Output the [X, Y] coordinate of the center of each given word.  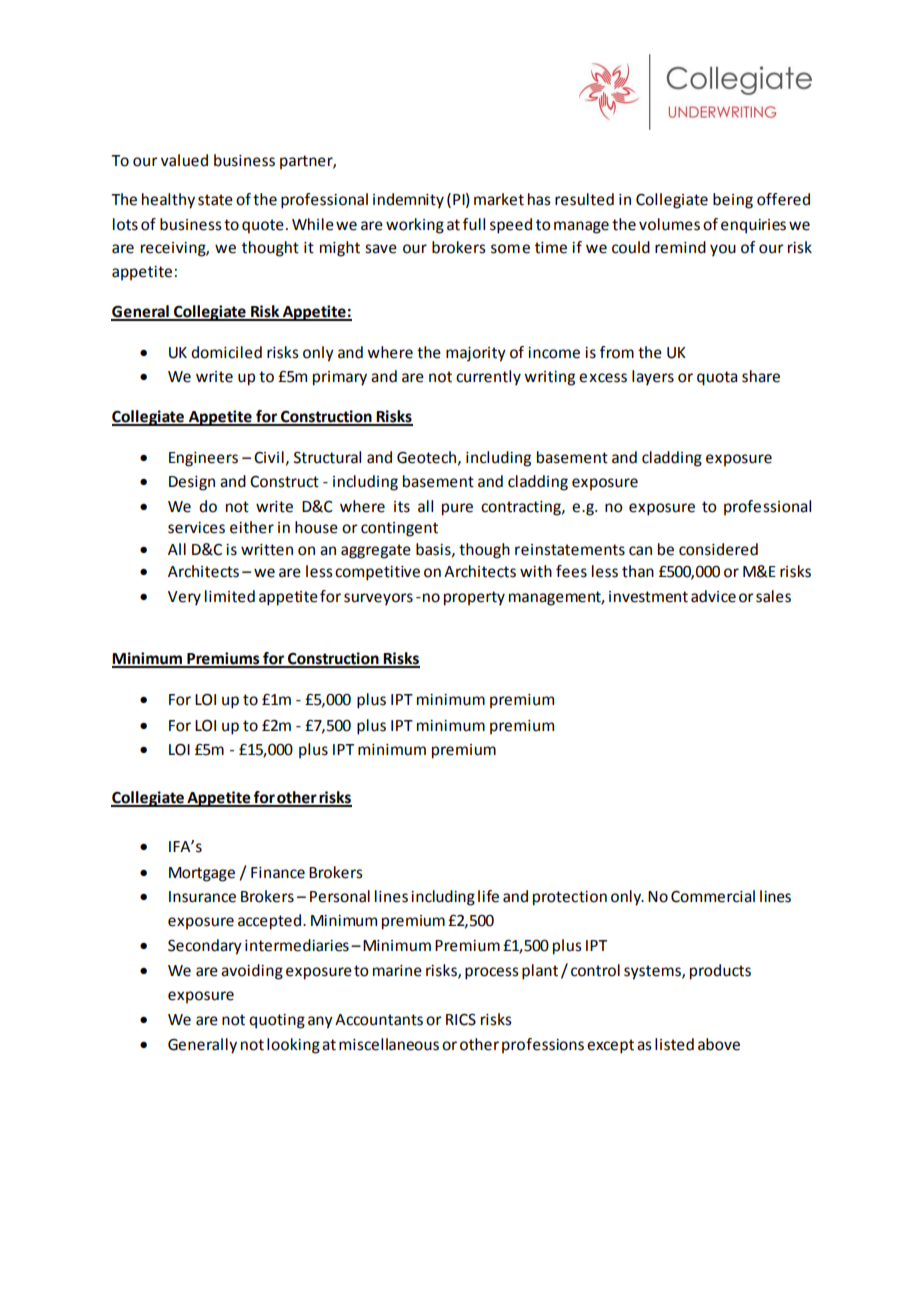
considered [718, 549]
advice [713, 596]
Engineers [203, 459]
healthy [168, 201]
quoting [277, 1021]
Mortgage [202, 874]
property [474, 598]
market [499, 199]
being [733, 201]
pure [457, 509]
